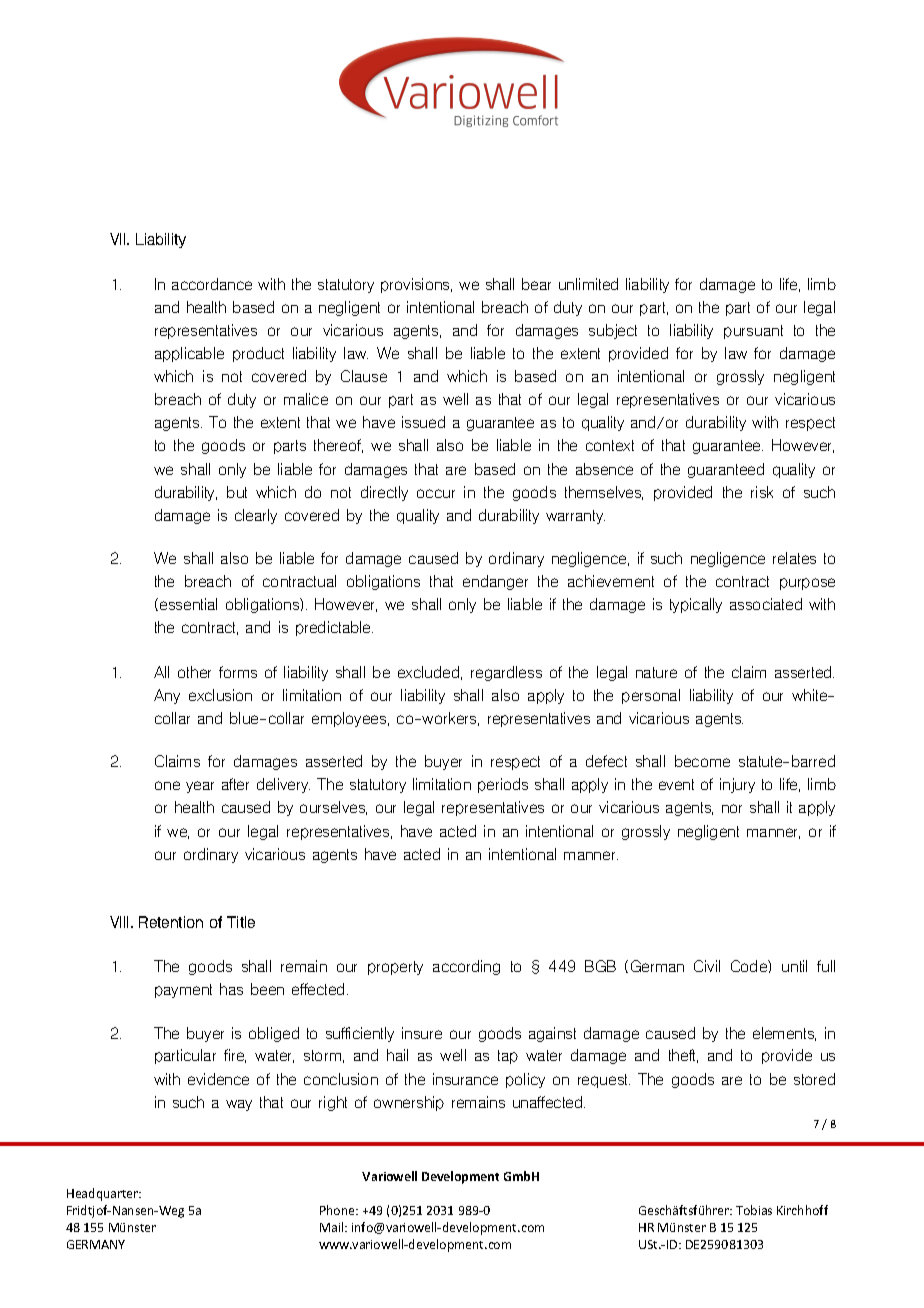 This screenshot has height=1308, width=924. What do you see at coordinates (188, 604) in the screenshot?
I see `essential` at bounding box center [188, 604].
